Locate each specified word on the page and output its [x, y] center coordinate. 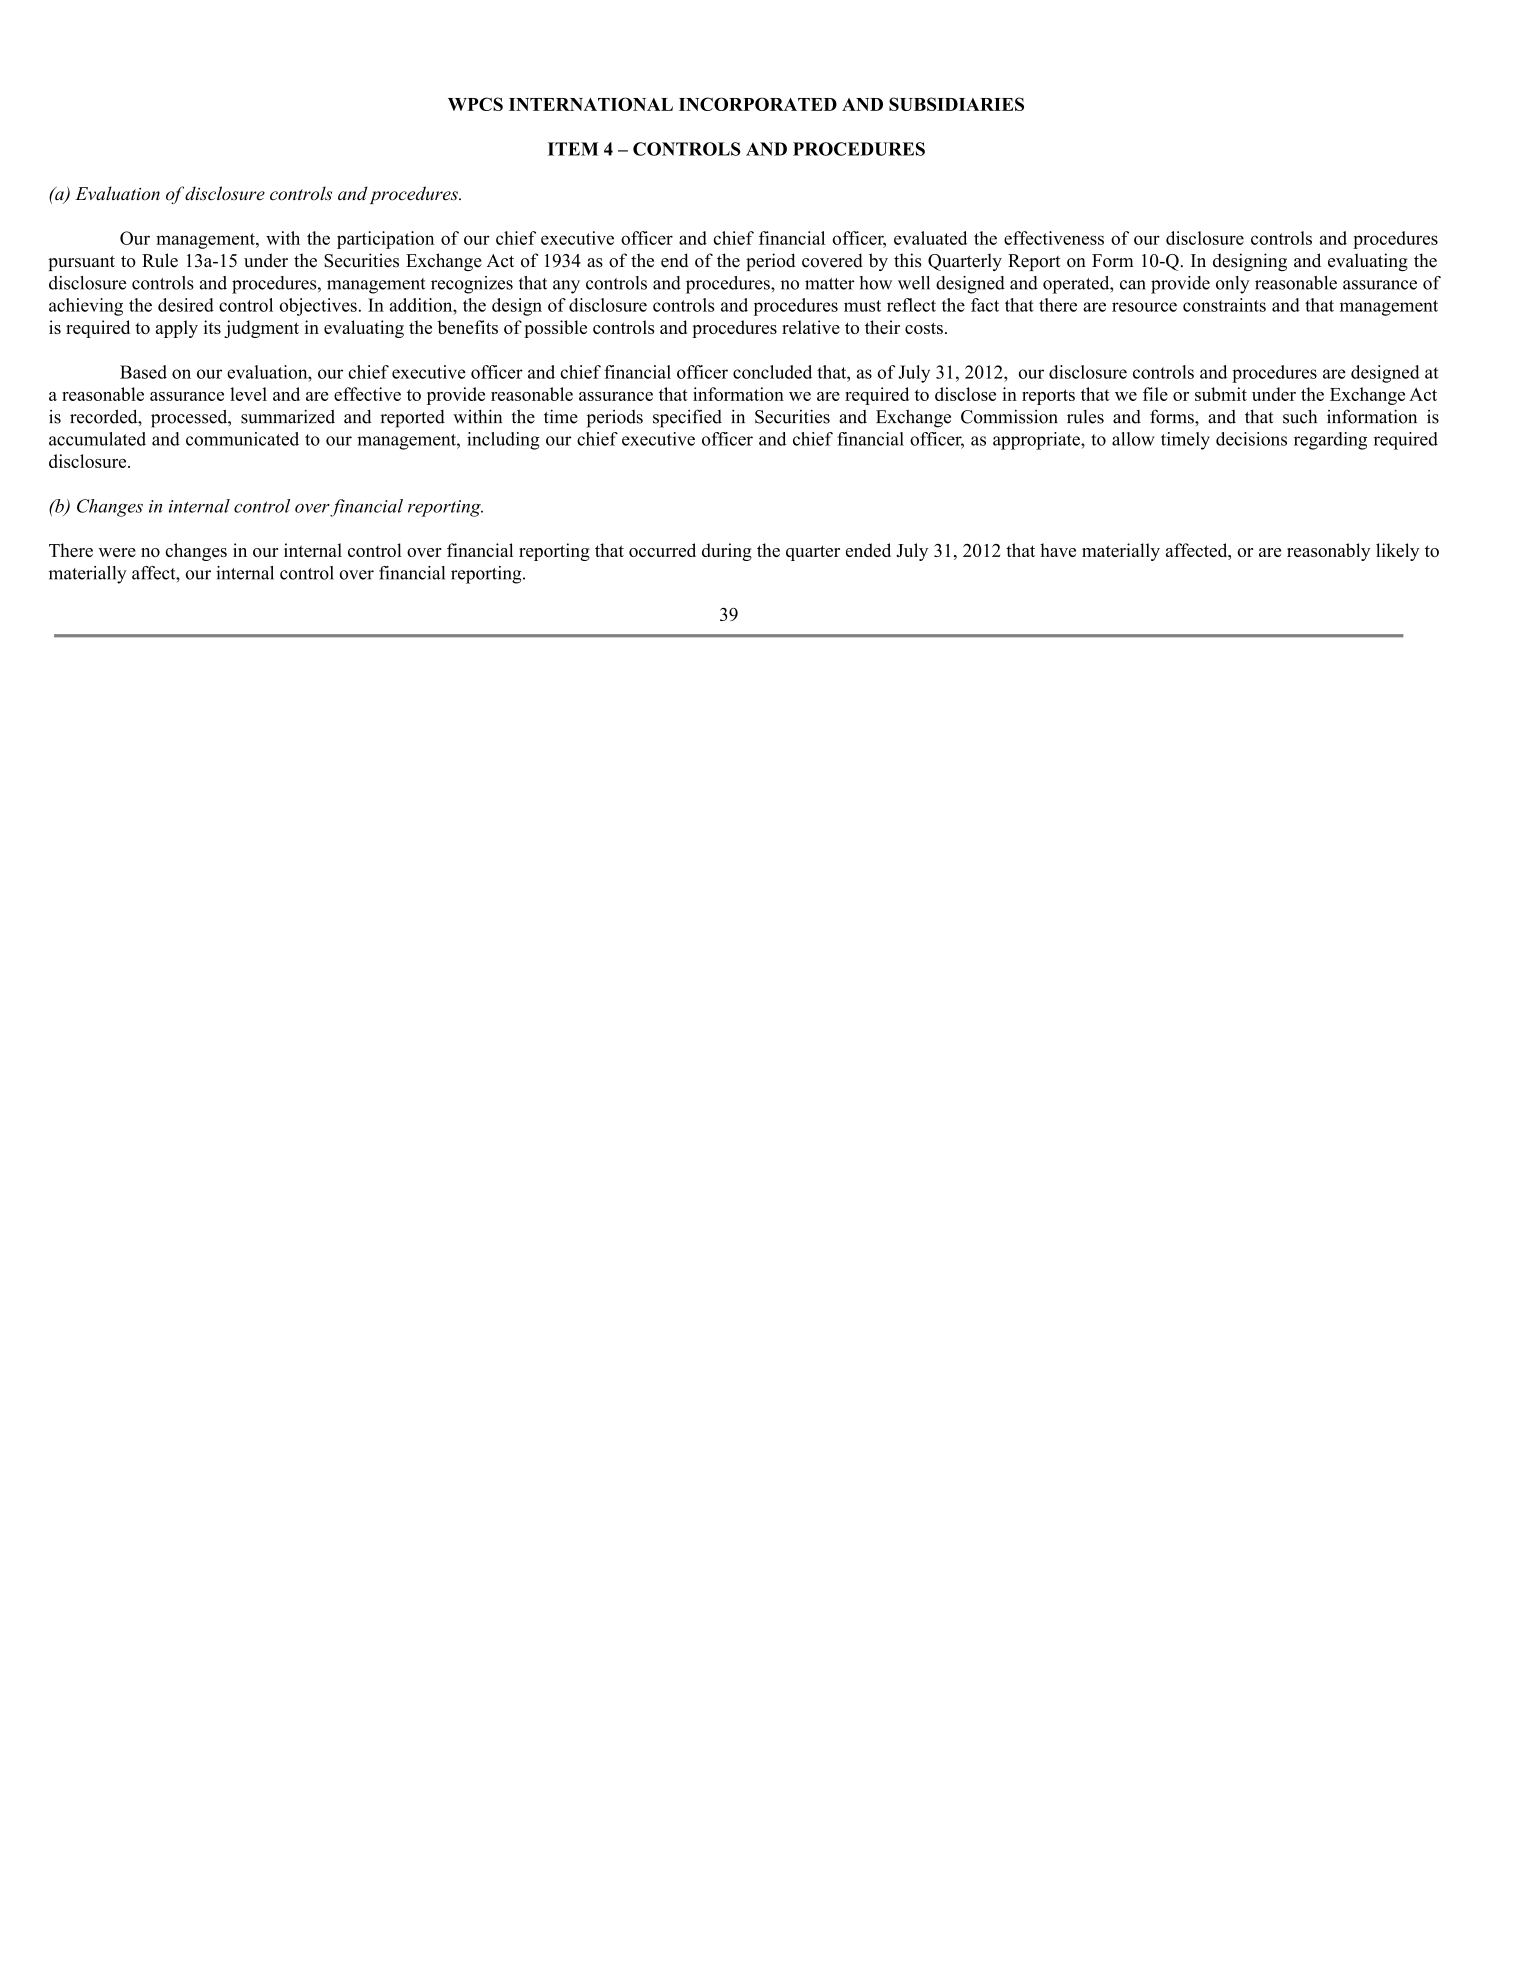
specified [687, 418]
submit [1221, 394]
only [1233, 285]
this [907, 260]
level [248, 394]
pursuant [81, 263]
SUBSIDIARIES [956, 104]
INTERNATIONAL [591, 104]
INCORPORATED [758, 104]
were [117, 552]
